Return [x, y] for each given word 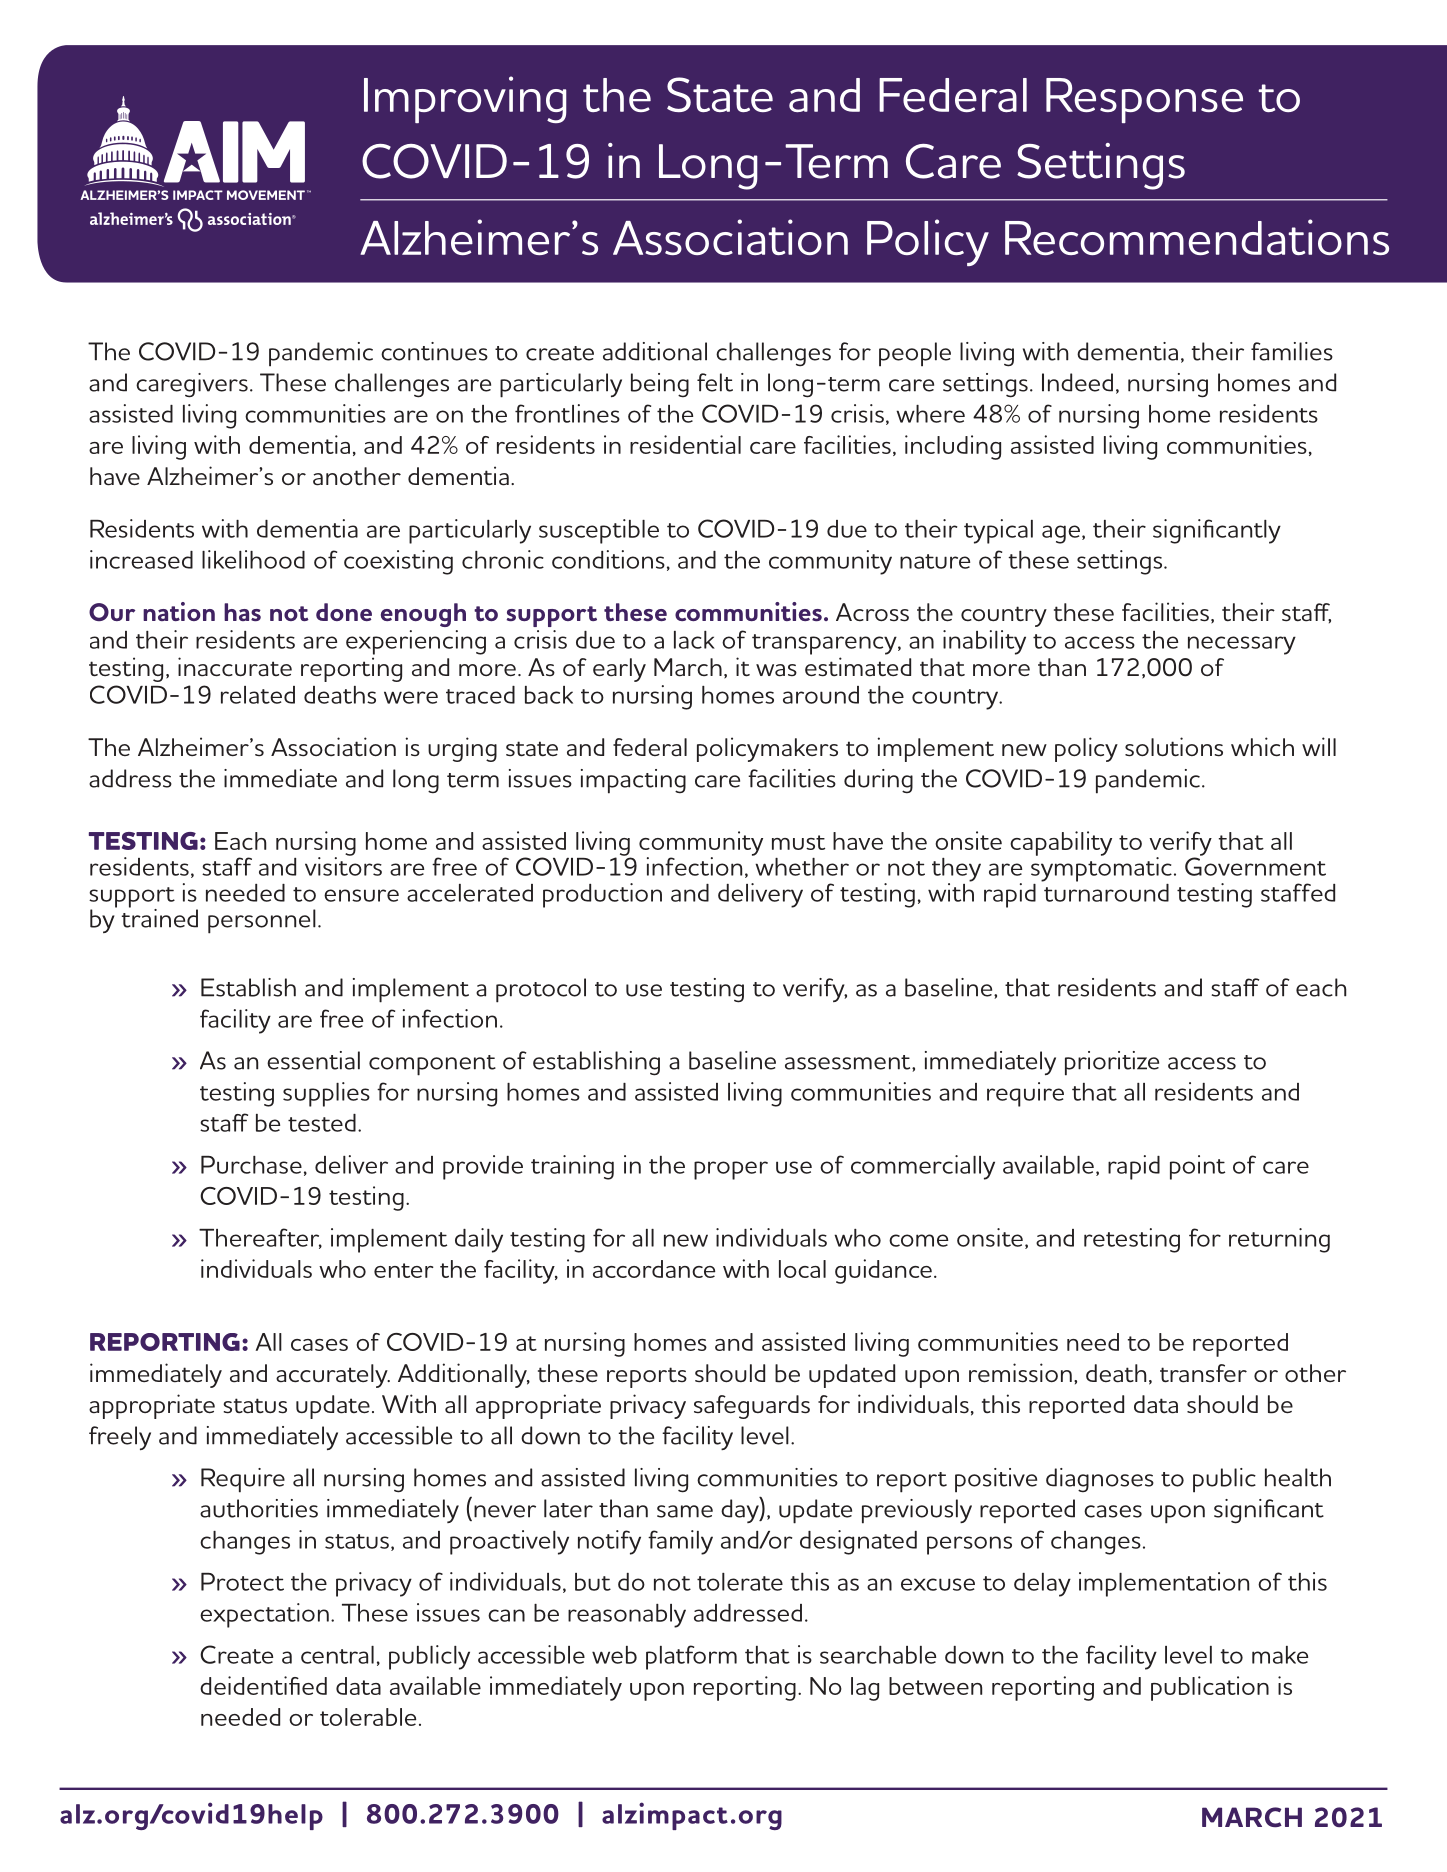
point [1197, 1167]
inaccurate [235, 667]
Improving [465, 99]
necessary [1242, 645]
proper [731, 1170]
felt [715, 382]
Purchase [251, 1165]
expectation [264, 1615]
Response [1144, 100]
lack [694, 640]
